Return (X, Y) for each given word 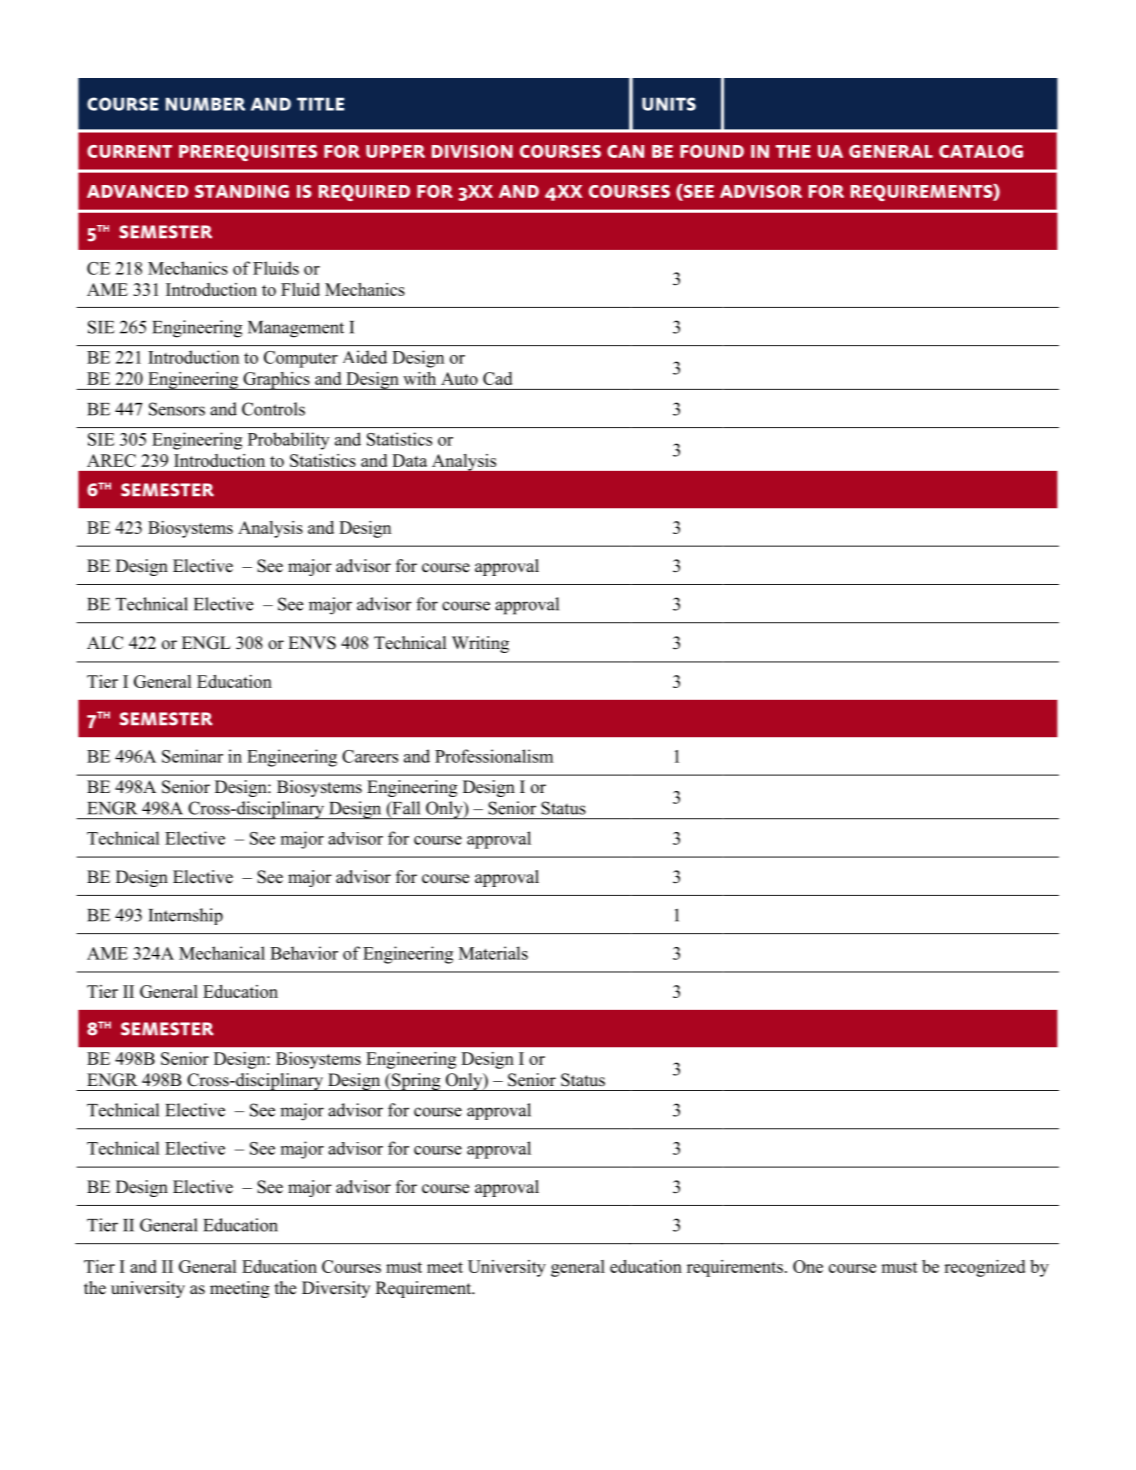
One (808, 1266)
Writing (480, 644)
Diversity (336, 1289)
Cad (497, 378)
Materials (493, 953)
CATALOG (981, 151)
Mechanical (222, 953)
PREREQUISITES (248, 153)
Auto (459, 378)
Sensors (177, 409)
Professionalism (494, 756)
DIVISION (472, 151)
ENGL (206, 643)
